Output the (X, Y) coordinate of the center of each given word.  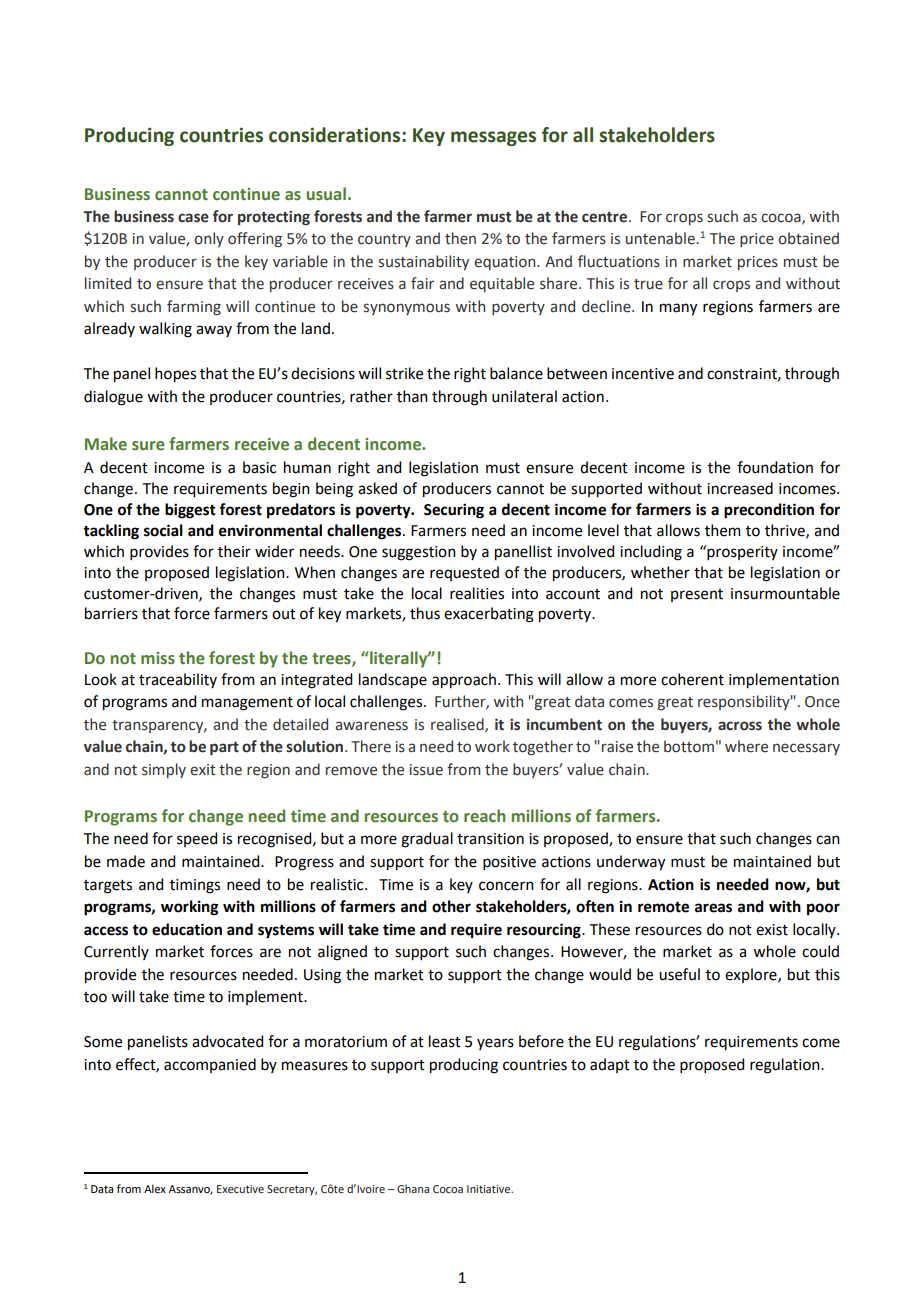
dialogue (113, 398)
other (451, 906)
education (187, 929)
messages (493, 138)
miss (158, 658)
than (412, 396)
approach (464, 681)
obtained (808, 238)
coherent (692, 679)
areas (713, 908)
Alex (155, 1188)
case (193, 218)
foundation (775, 467)
